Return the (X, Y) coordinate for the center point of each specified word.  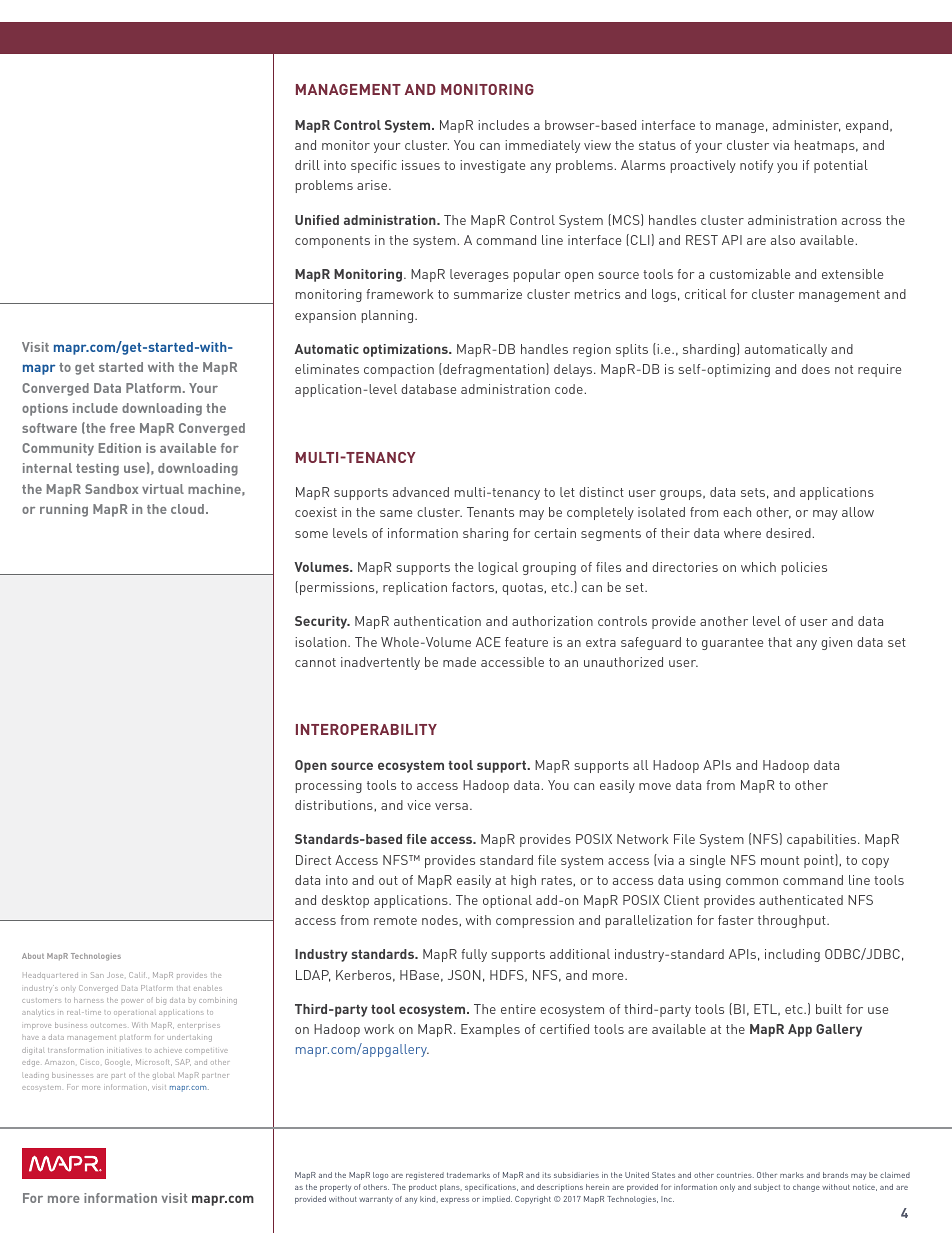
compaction (399, 370)
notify (756, 166)
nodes (441, 920)
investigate (492, 166)
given (836, 643)
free (122, 428)
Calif (138, 975)
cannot (315, 662)
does (816, 369)
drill (307, 165)
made (459, 662)
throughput (793, 921)
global (164, 1077)
